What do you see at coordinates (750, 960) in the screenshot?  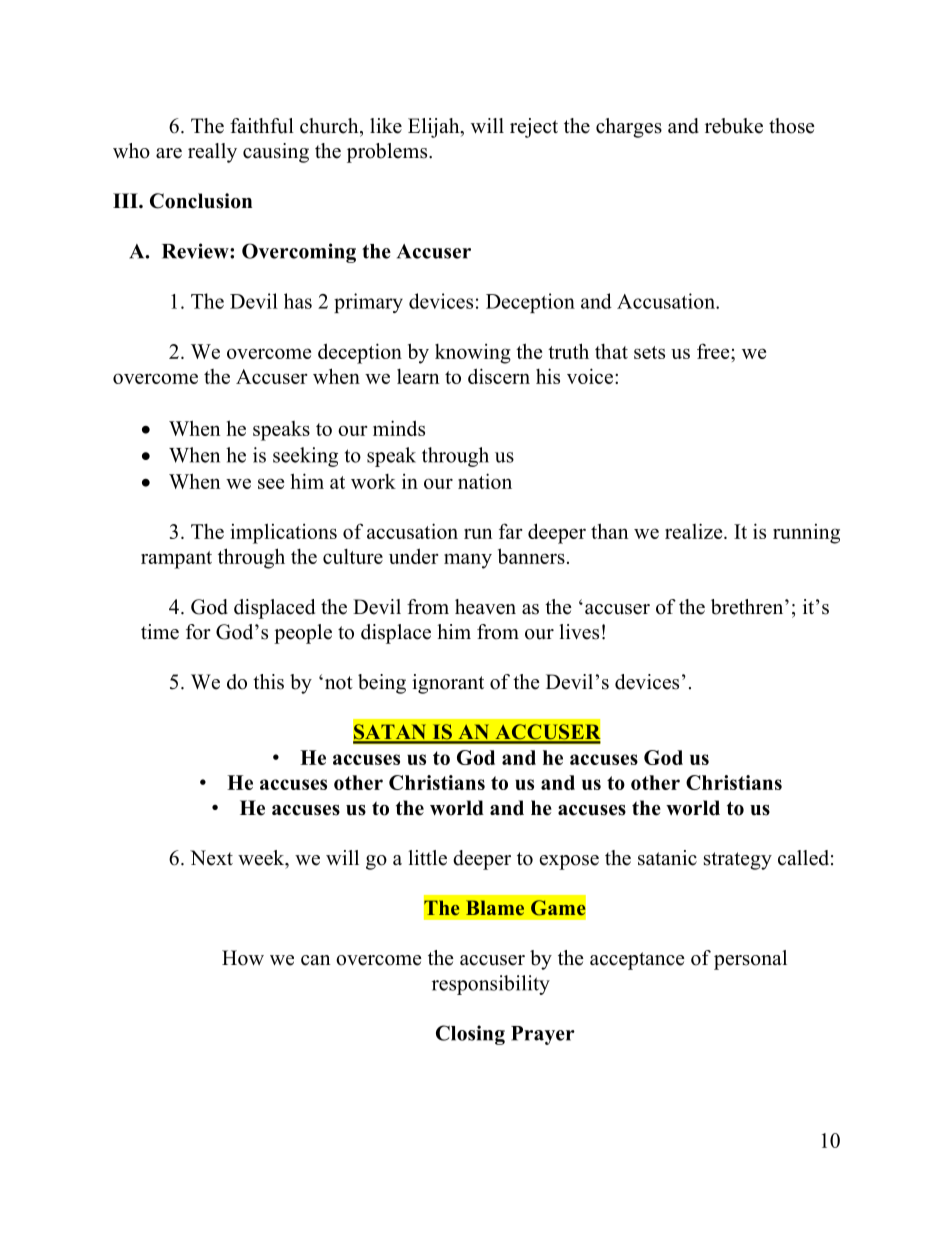 I see `personal` at bounding box center [750, 960].
